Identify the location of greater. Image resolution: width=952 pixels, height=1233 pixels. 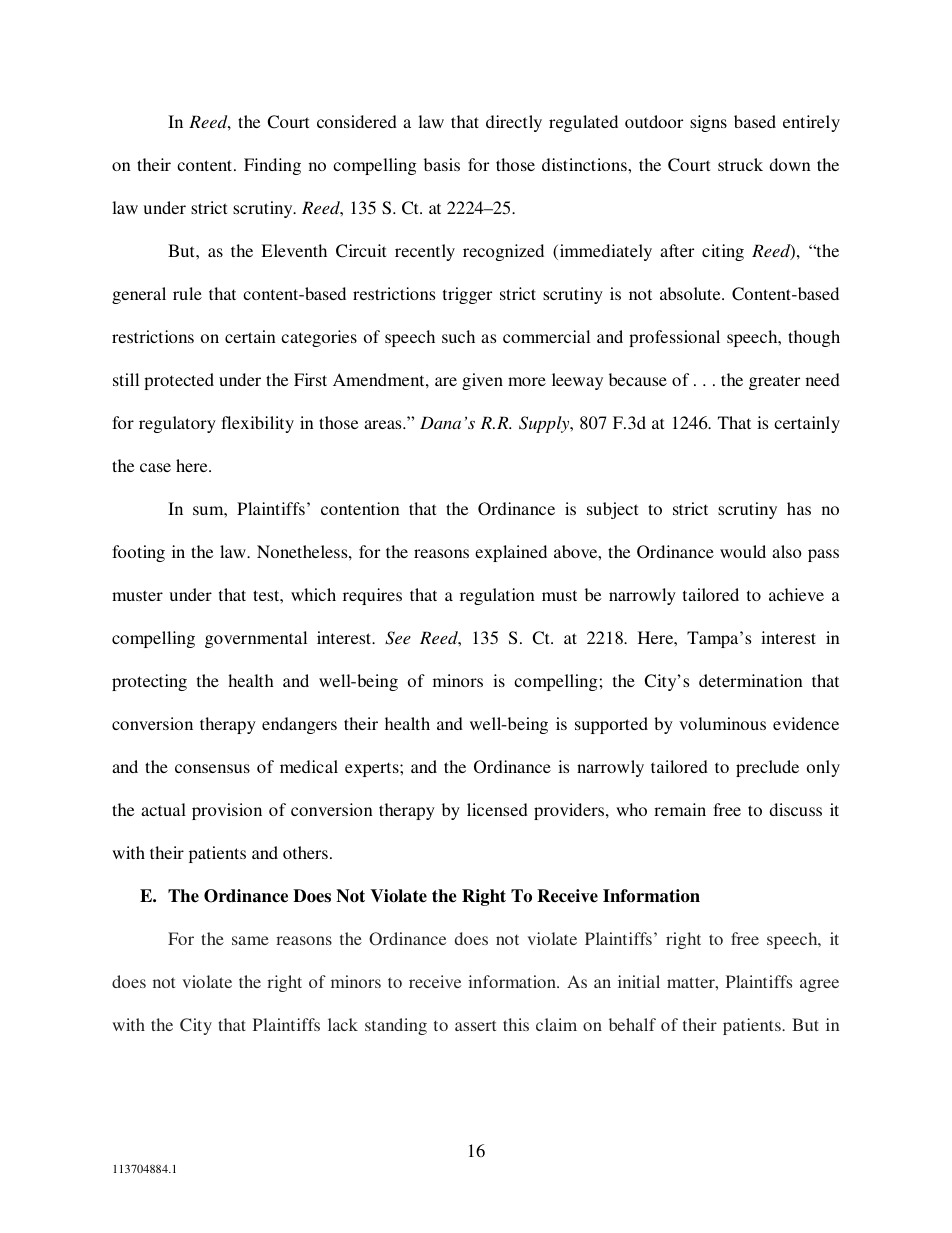
(774, 382).
